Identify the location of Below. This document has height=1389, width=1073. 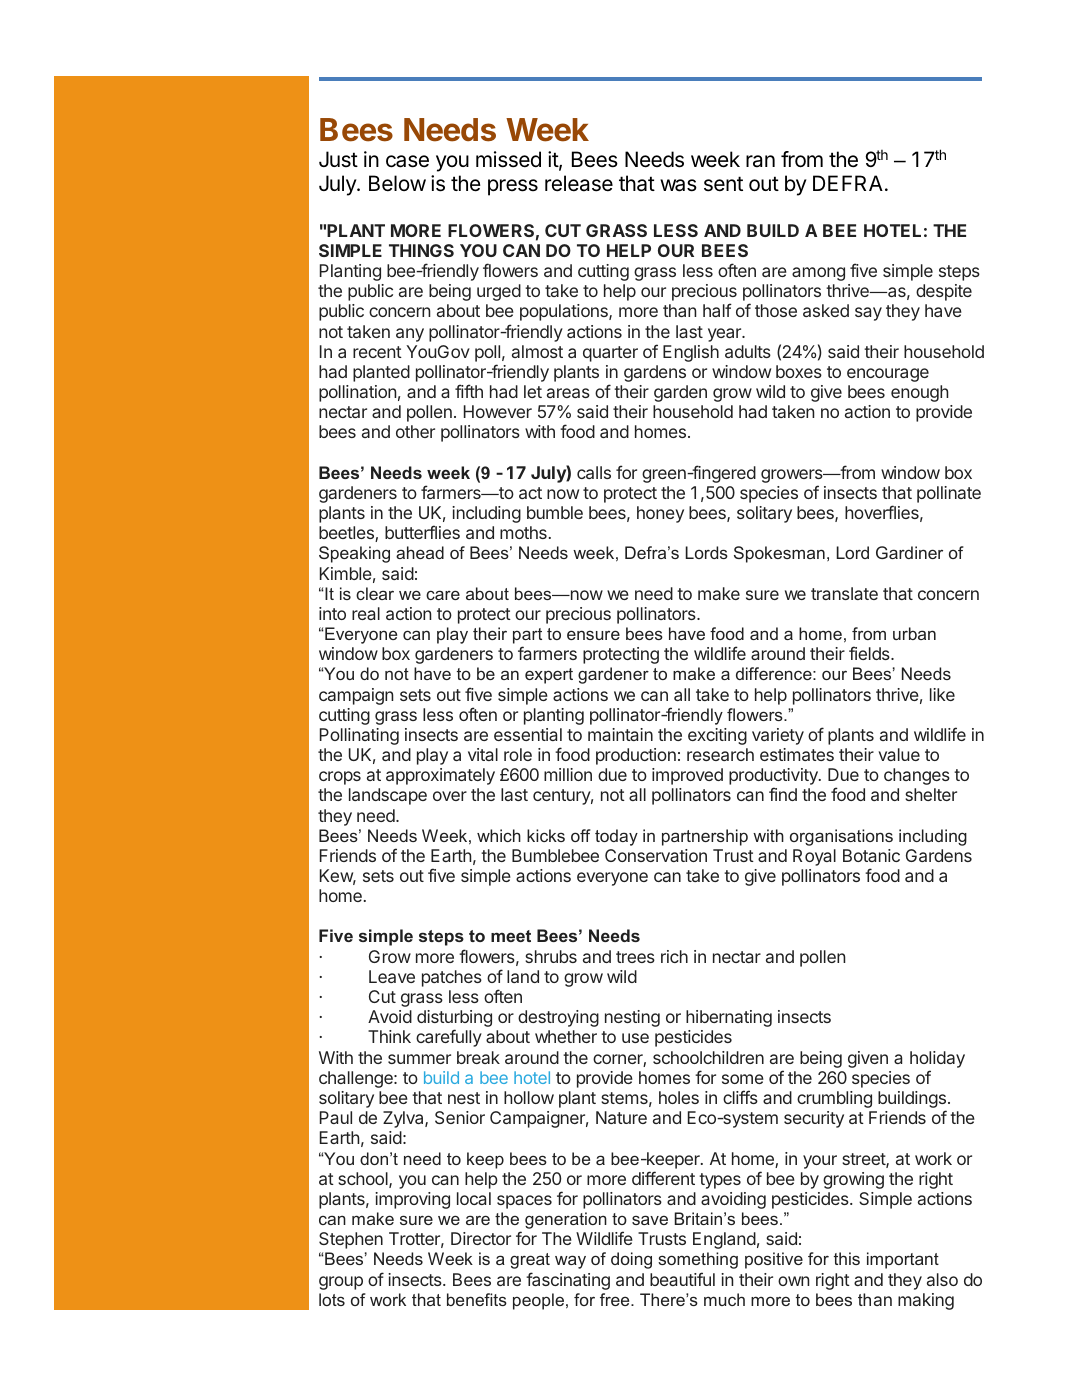
(397, 183).
